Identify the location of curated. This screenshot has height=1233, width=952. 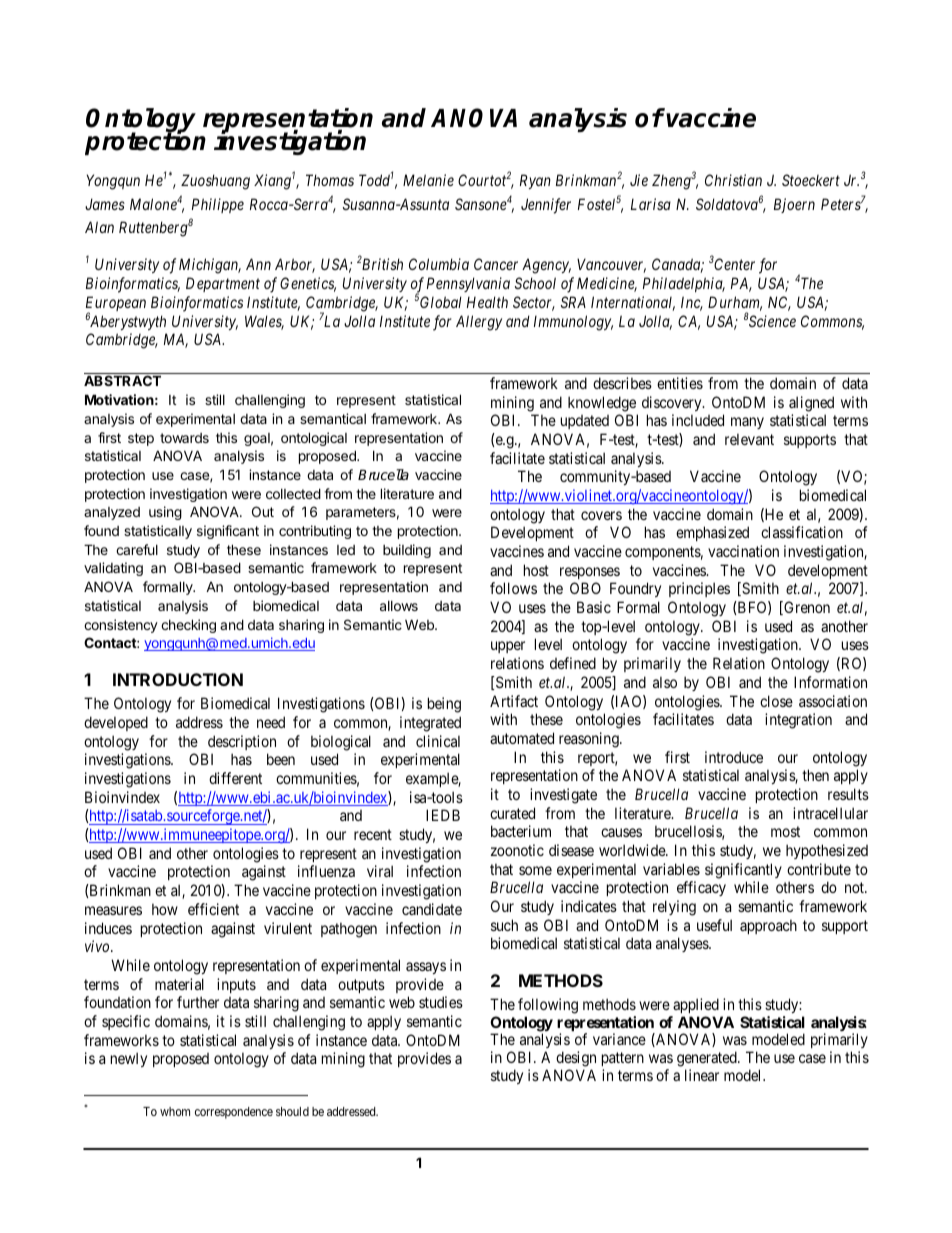
(512, 813).
